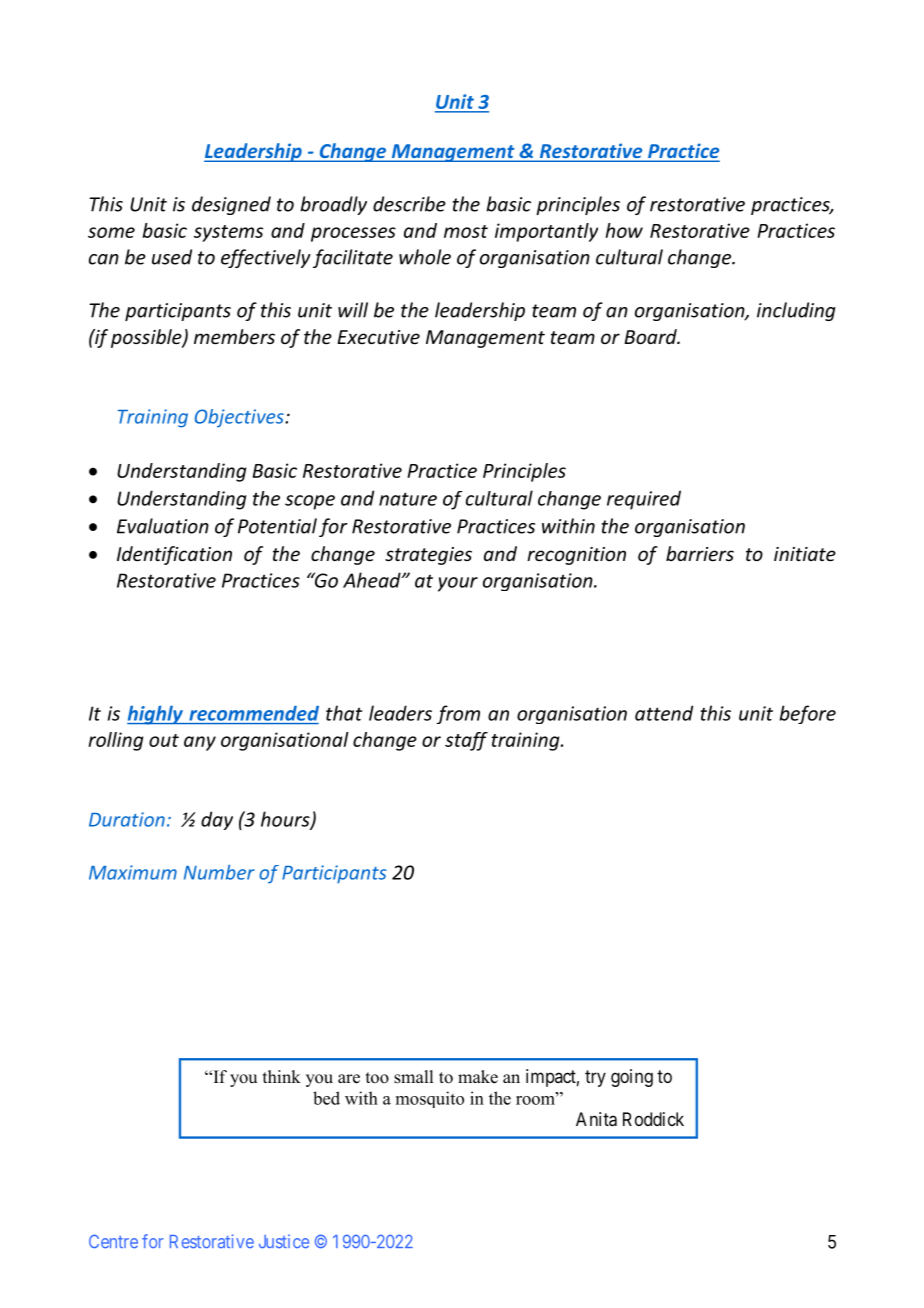 The image size is (924, 1308). What do you see at coordinates (466, 231) in the page?
I see `most` at bounding box center [466, 231].
